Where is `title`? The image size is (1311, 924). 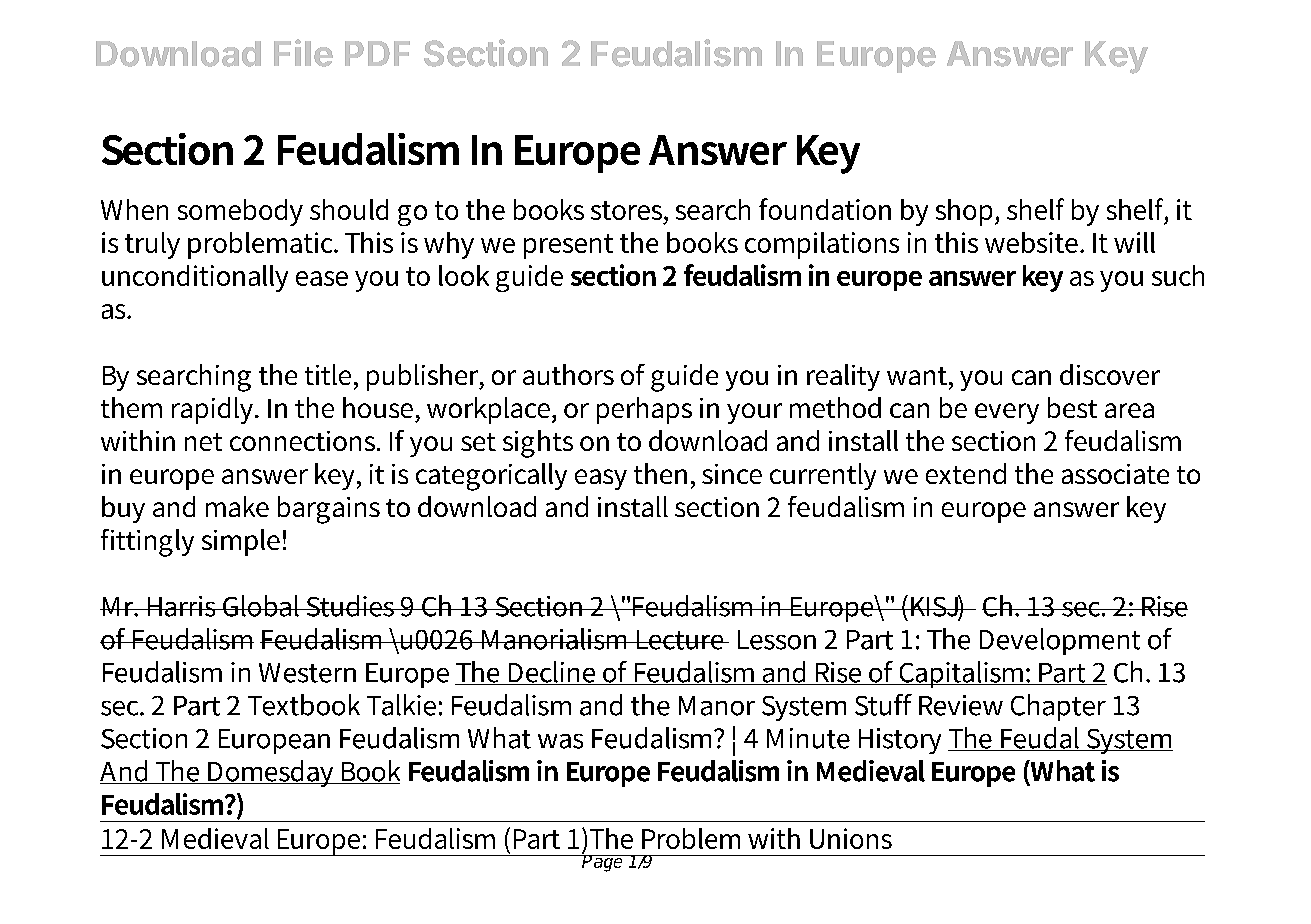
title is located at coordinates (328, 374).
